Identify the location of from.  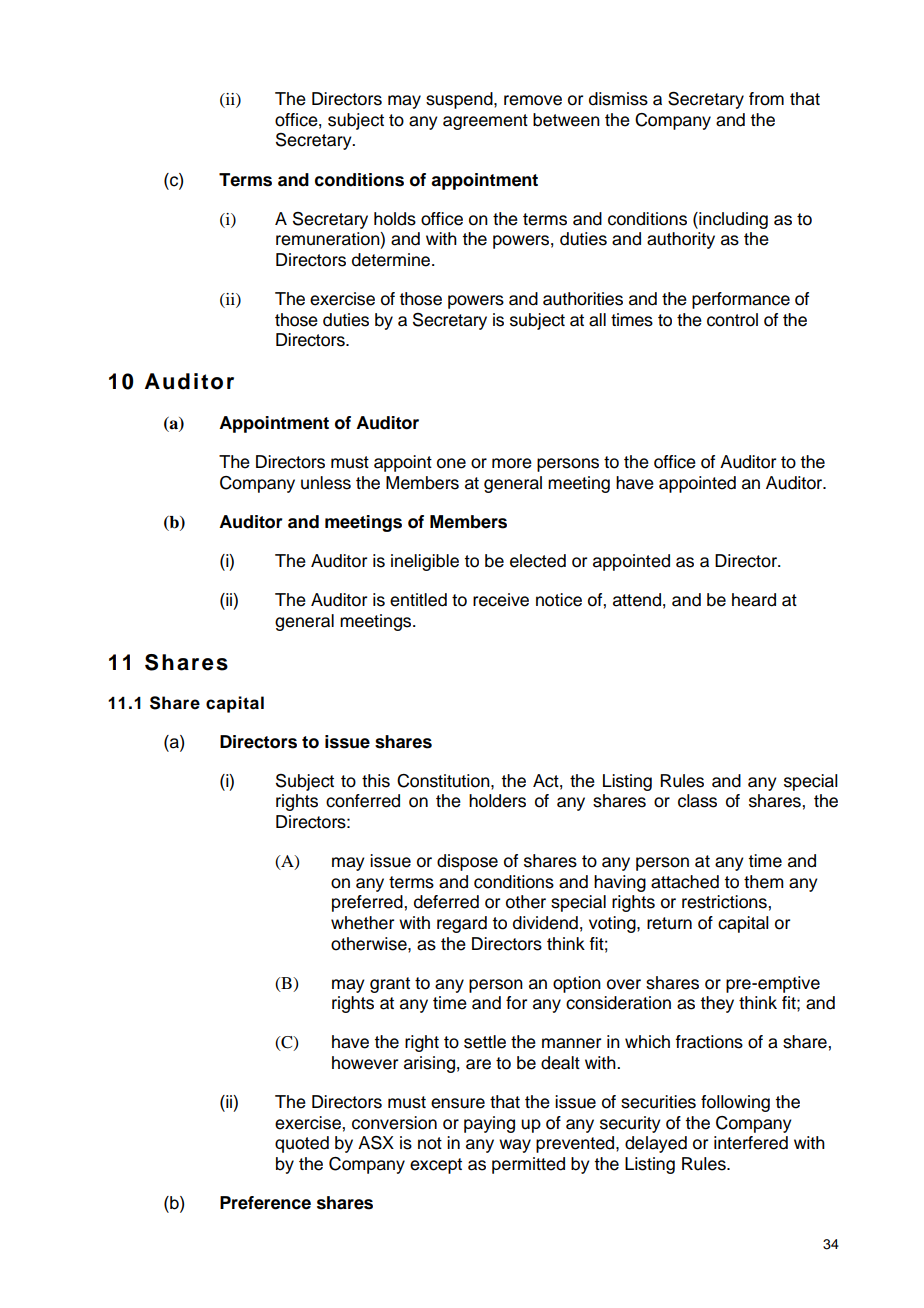
(766, 99).
